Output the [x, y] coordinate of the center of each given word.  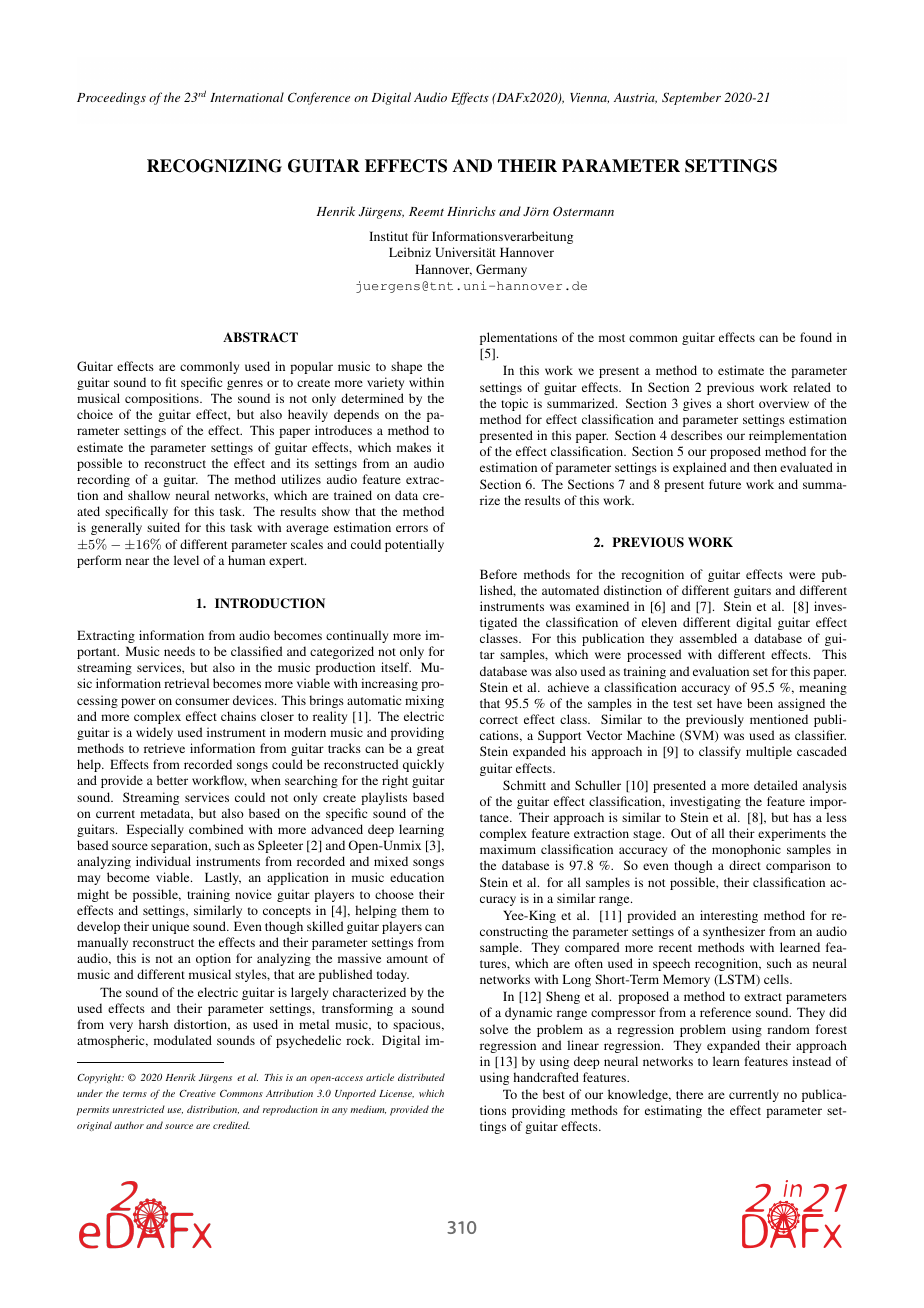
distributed [421, 1077]
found [816, 337]
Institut [388, 236]
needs [179, 651]
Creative [197, 1093]
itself [396, 667]
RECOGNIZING [214, 166]
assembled [708, 638]
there [689, 1094]
